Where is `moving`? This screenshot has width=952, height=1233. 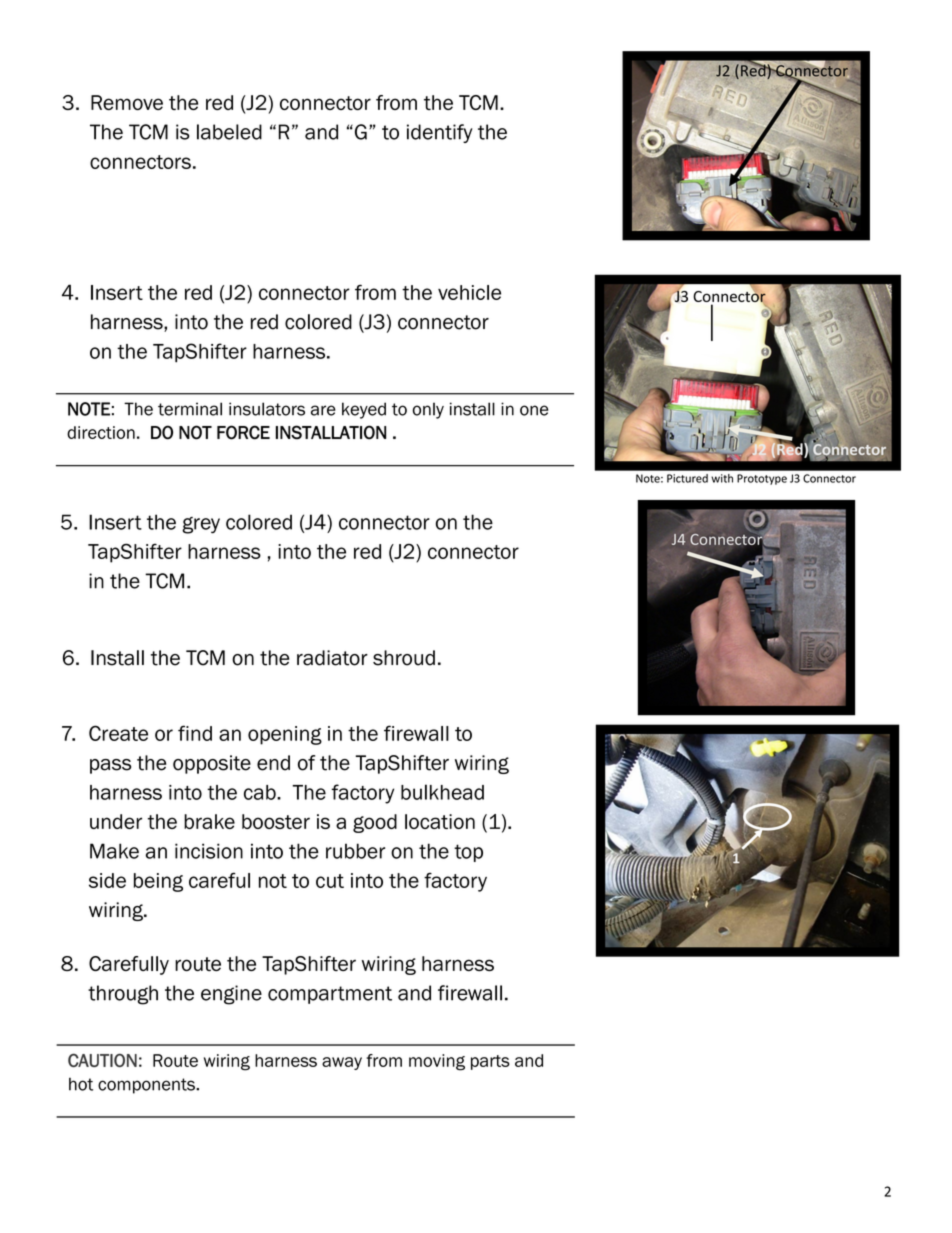 moving is located at coordinates (437, 1062).
